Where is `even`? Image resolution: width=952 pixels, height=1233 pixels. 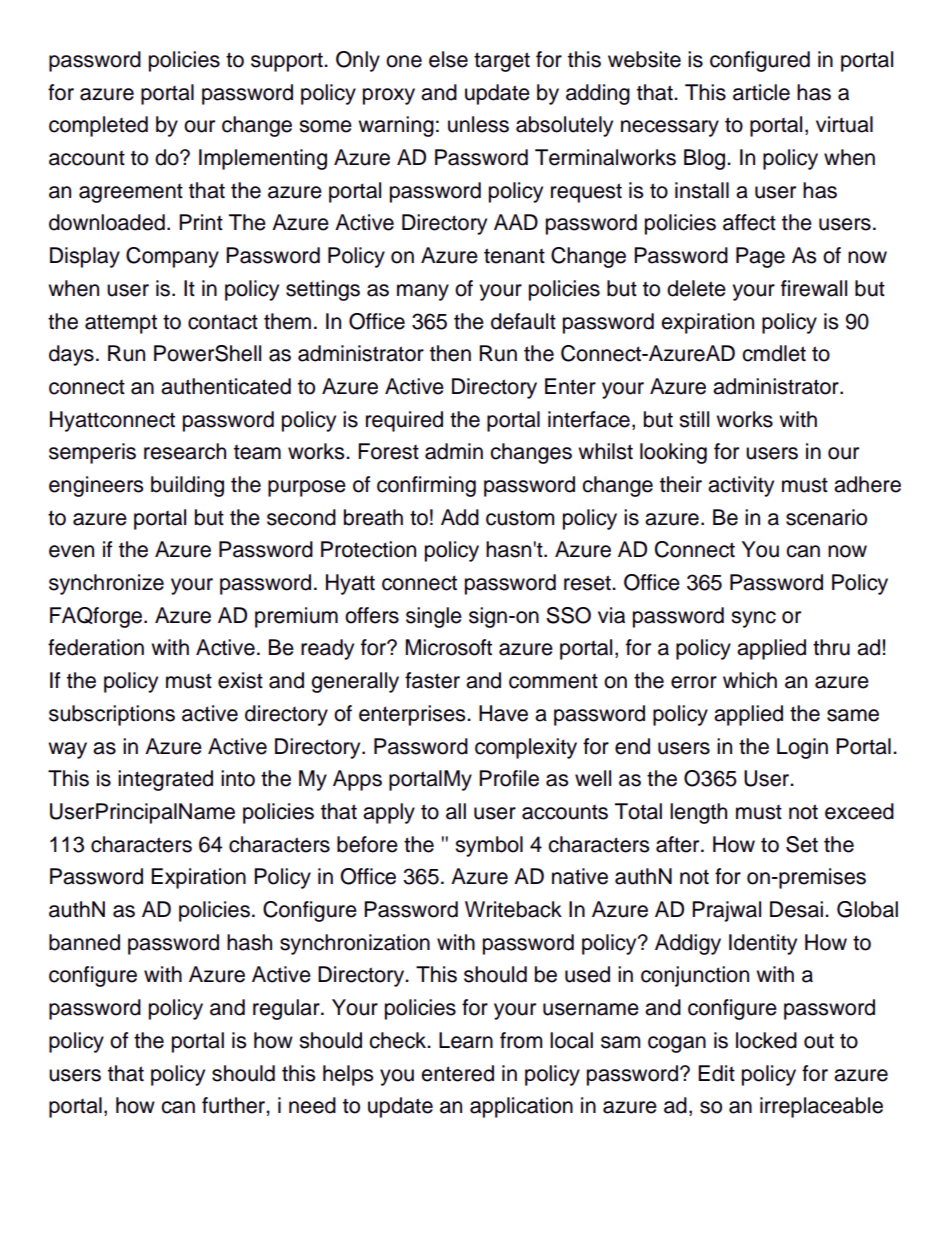
even is located at coordinates (71, 551).
